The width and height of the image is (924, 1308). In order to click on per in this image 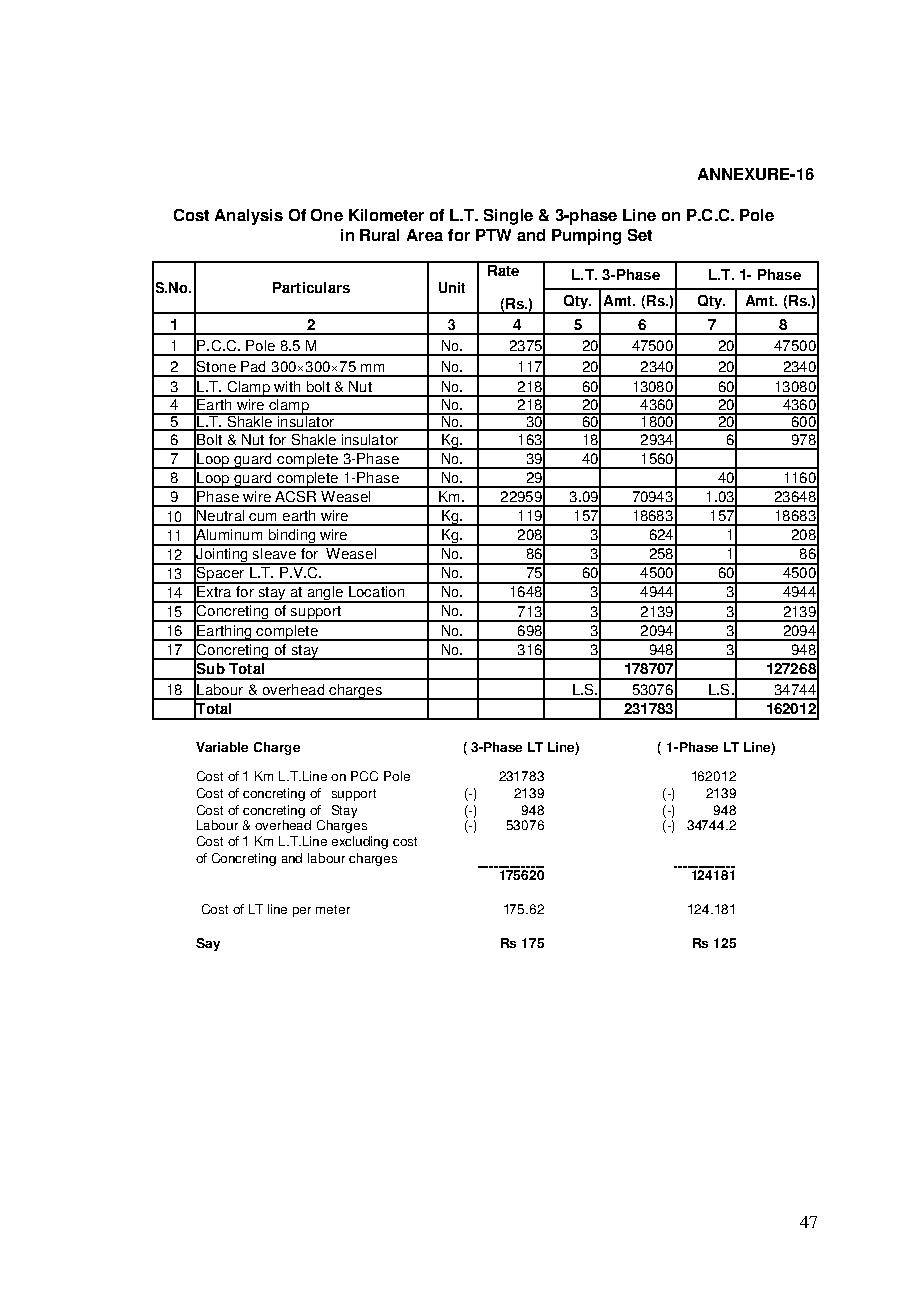, I will do `click(302, 912)`.
